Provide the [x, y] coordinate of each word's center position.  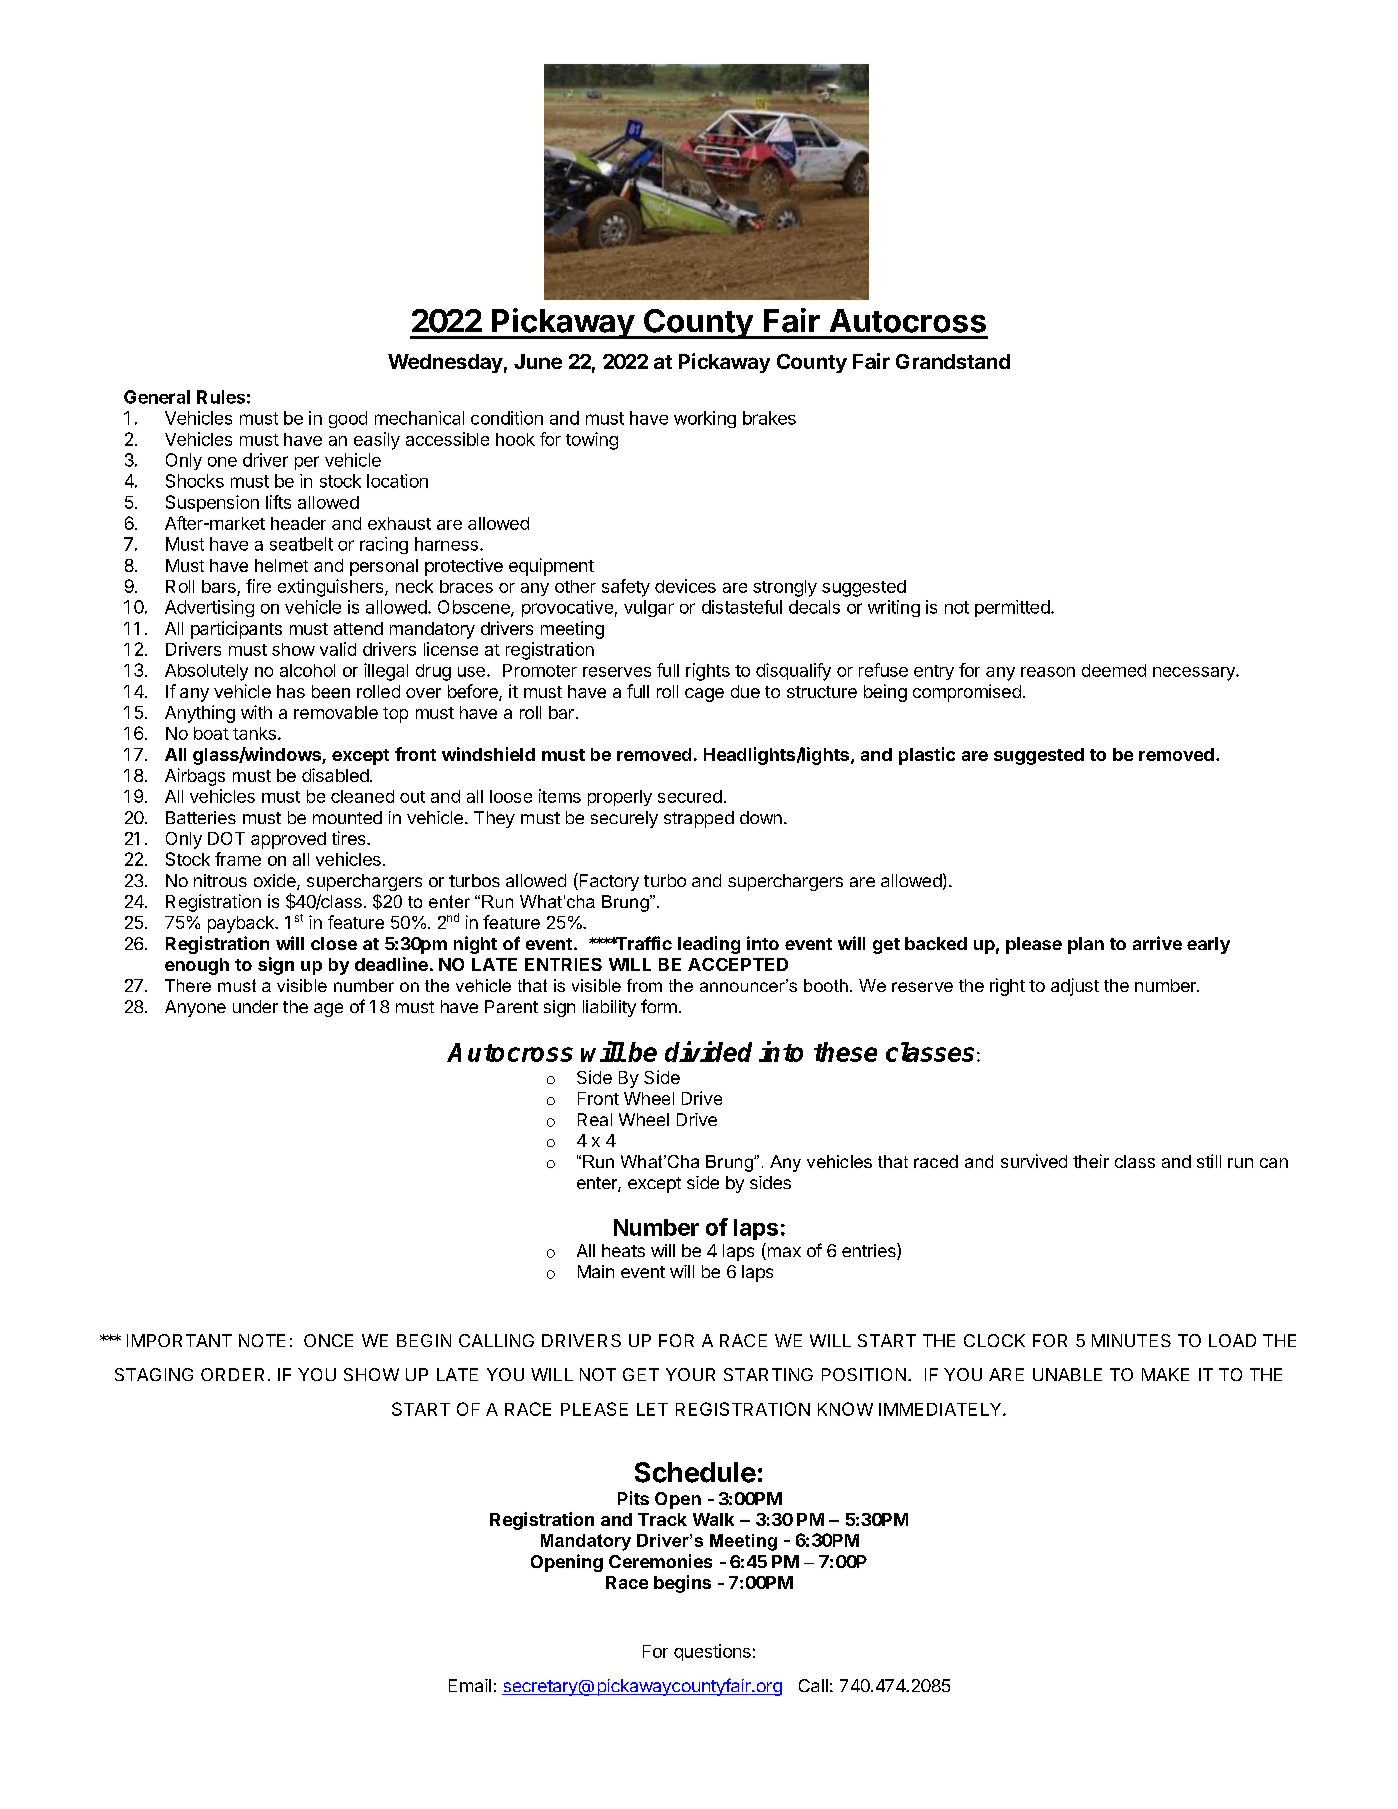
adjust [1075, 987]
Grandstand [953, 361]
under [255, 1006]
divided [708, 1051]
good [348, 419]
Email [470, 1685]
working [705, 419]
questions [712, 1652]
